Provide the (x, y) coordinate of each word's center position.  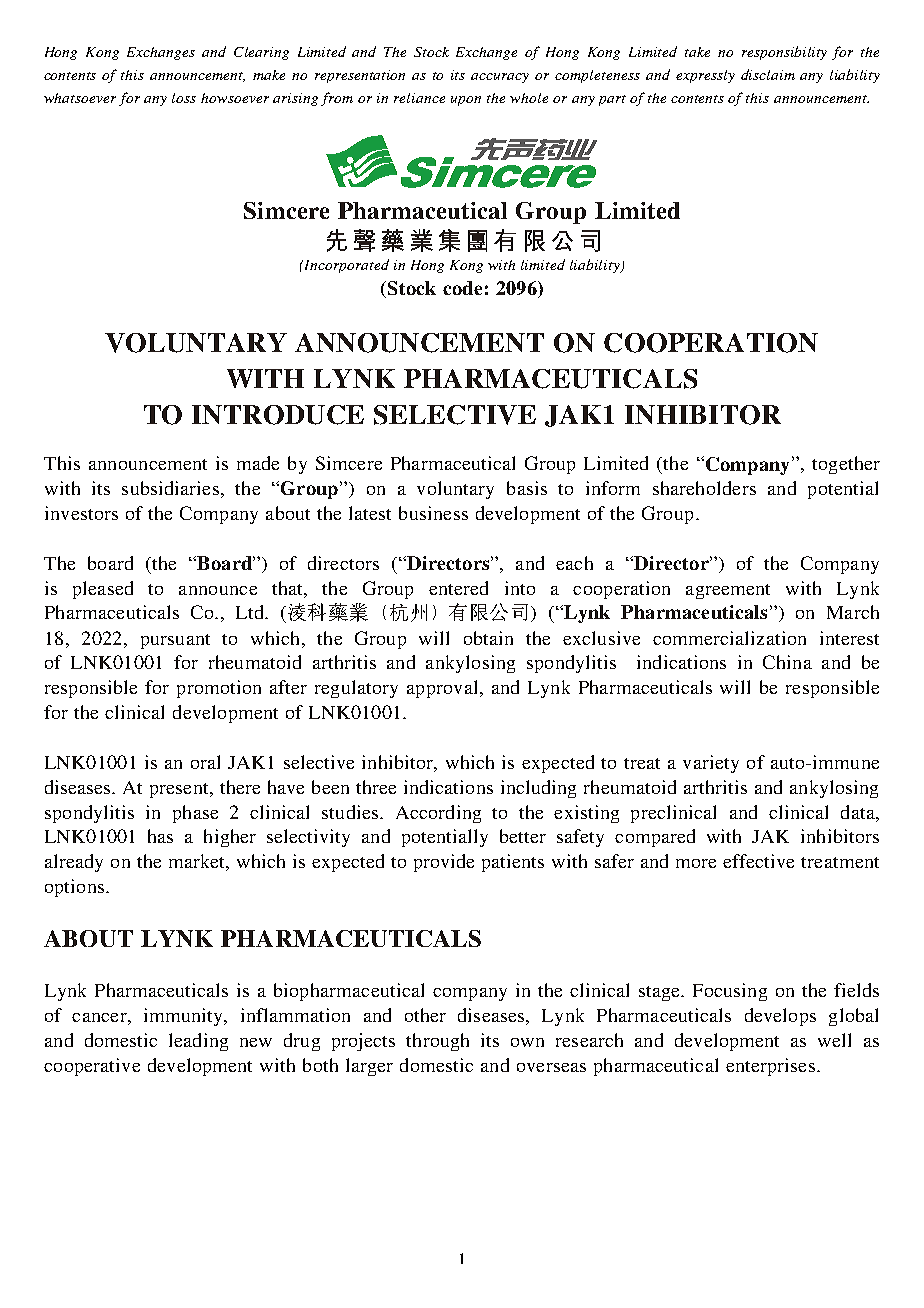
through (437, 1042)
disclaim (768, 74)
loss (184, 98)
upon (466, 101)
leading (198, 1042)
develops (780, 1017)
